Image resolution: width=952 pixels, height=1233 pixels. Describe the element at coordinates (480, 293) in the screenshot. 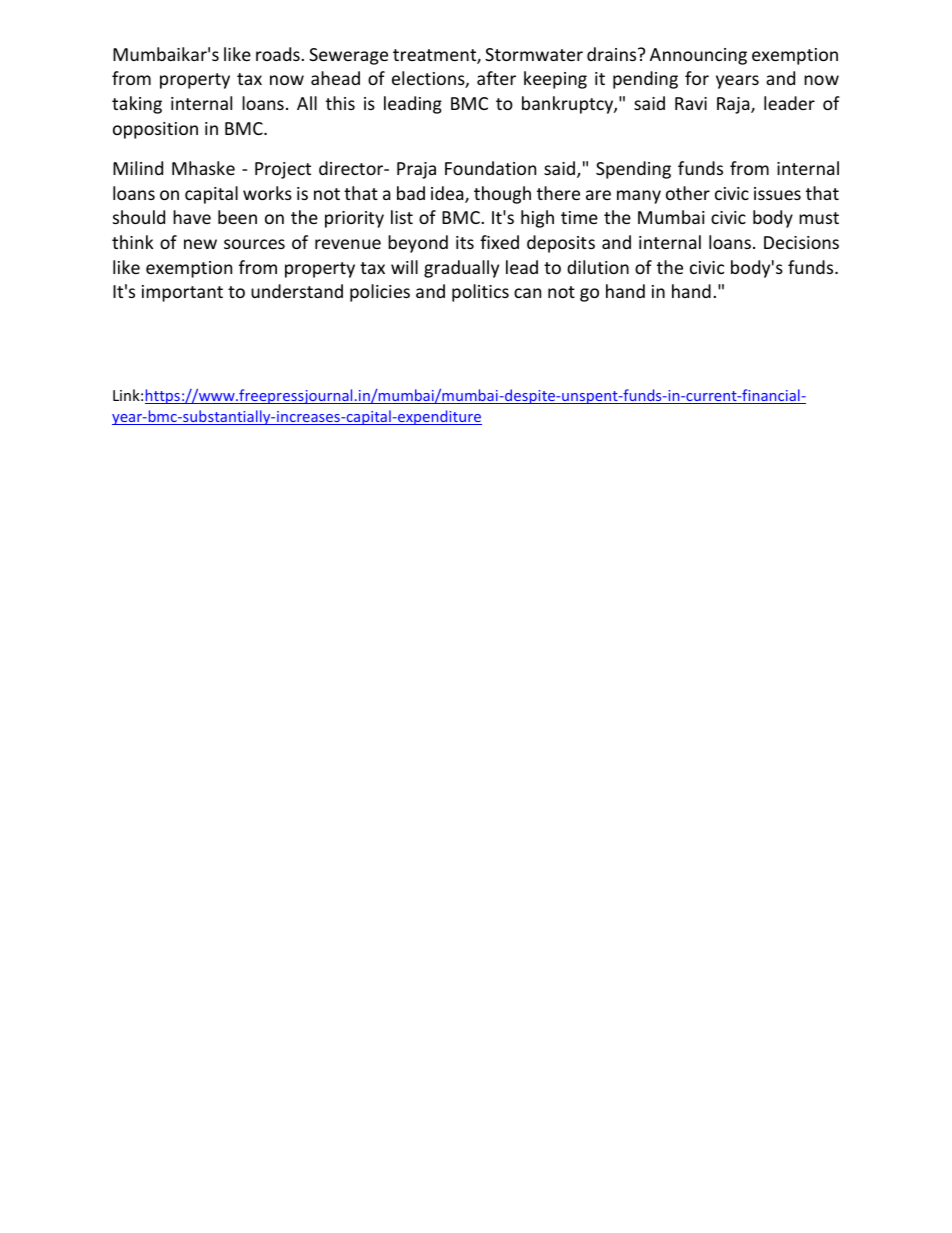

I see `politics` at that location.
